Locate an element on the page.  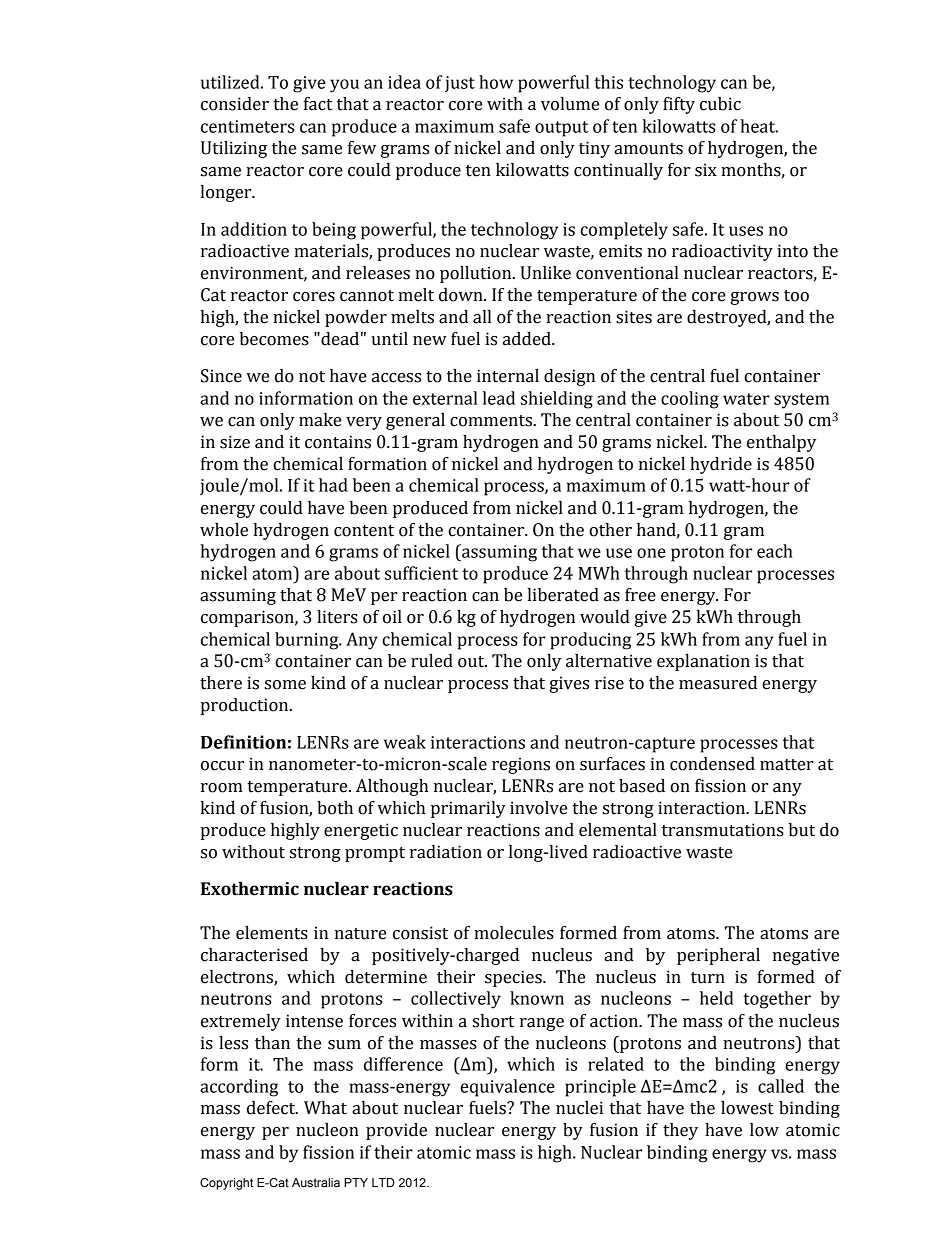
negative is located at coordinates (806, 956).
